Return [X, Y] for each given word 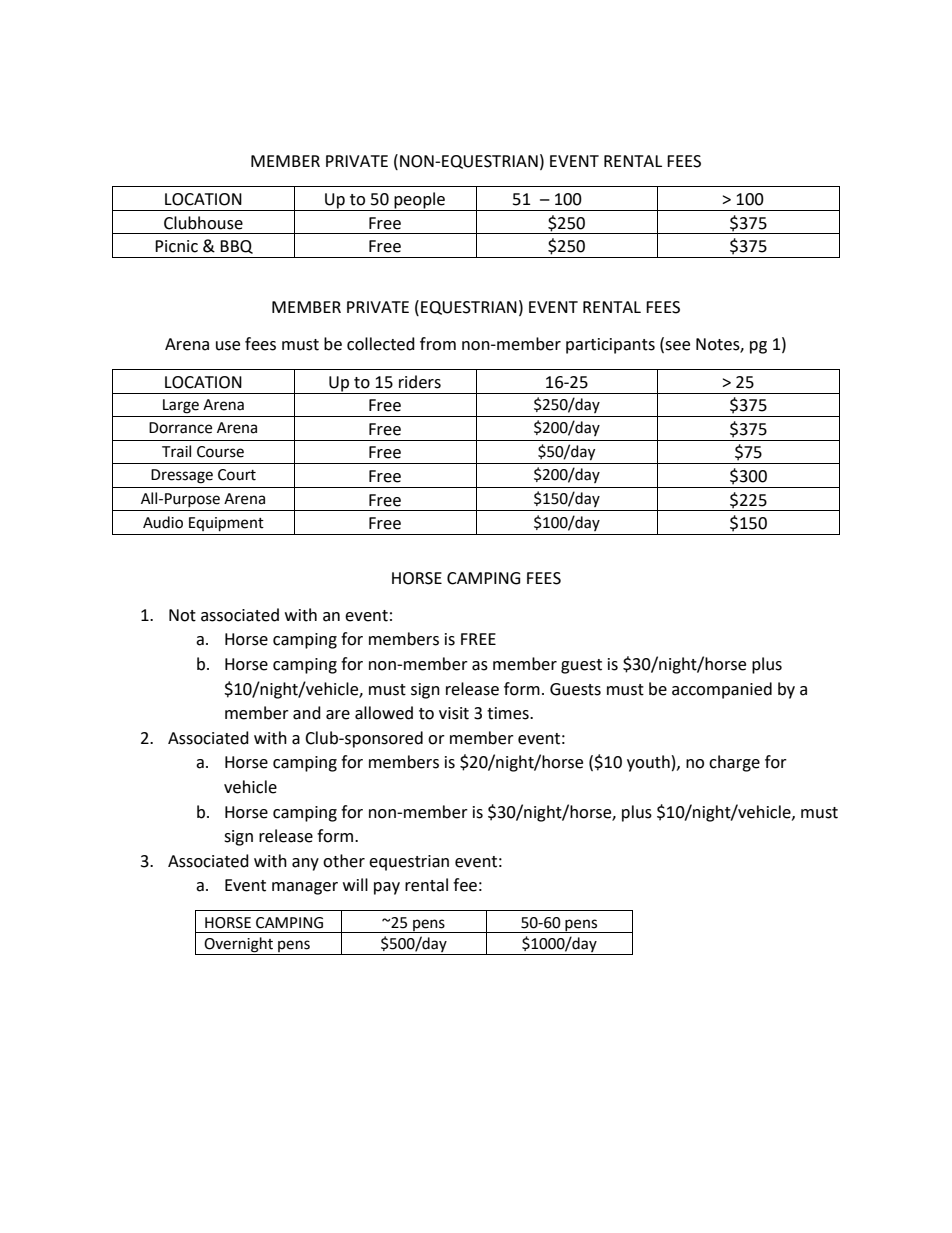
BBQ [236, 247]
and [307, 713]
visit [454, 713]
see [676, 345]
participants [610, 346]
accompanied [722, 690]
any [305, 864]
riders [420, 382]
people [419, 201]
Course [220, 452]
